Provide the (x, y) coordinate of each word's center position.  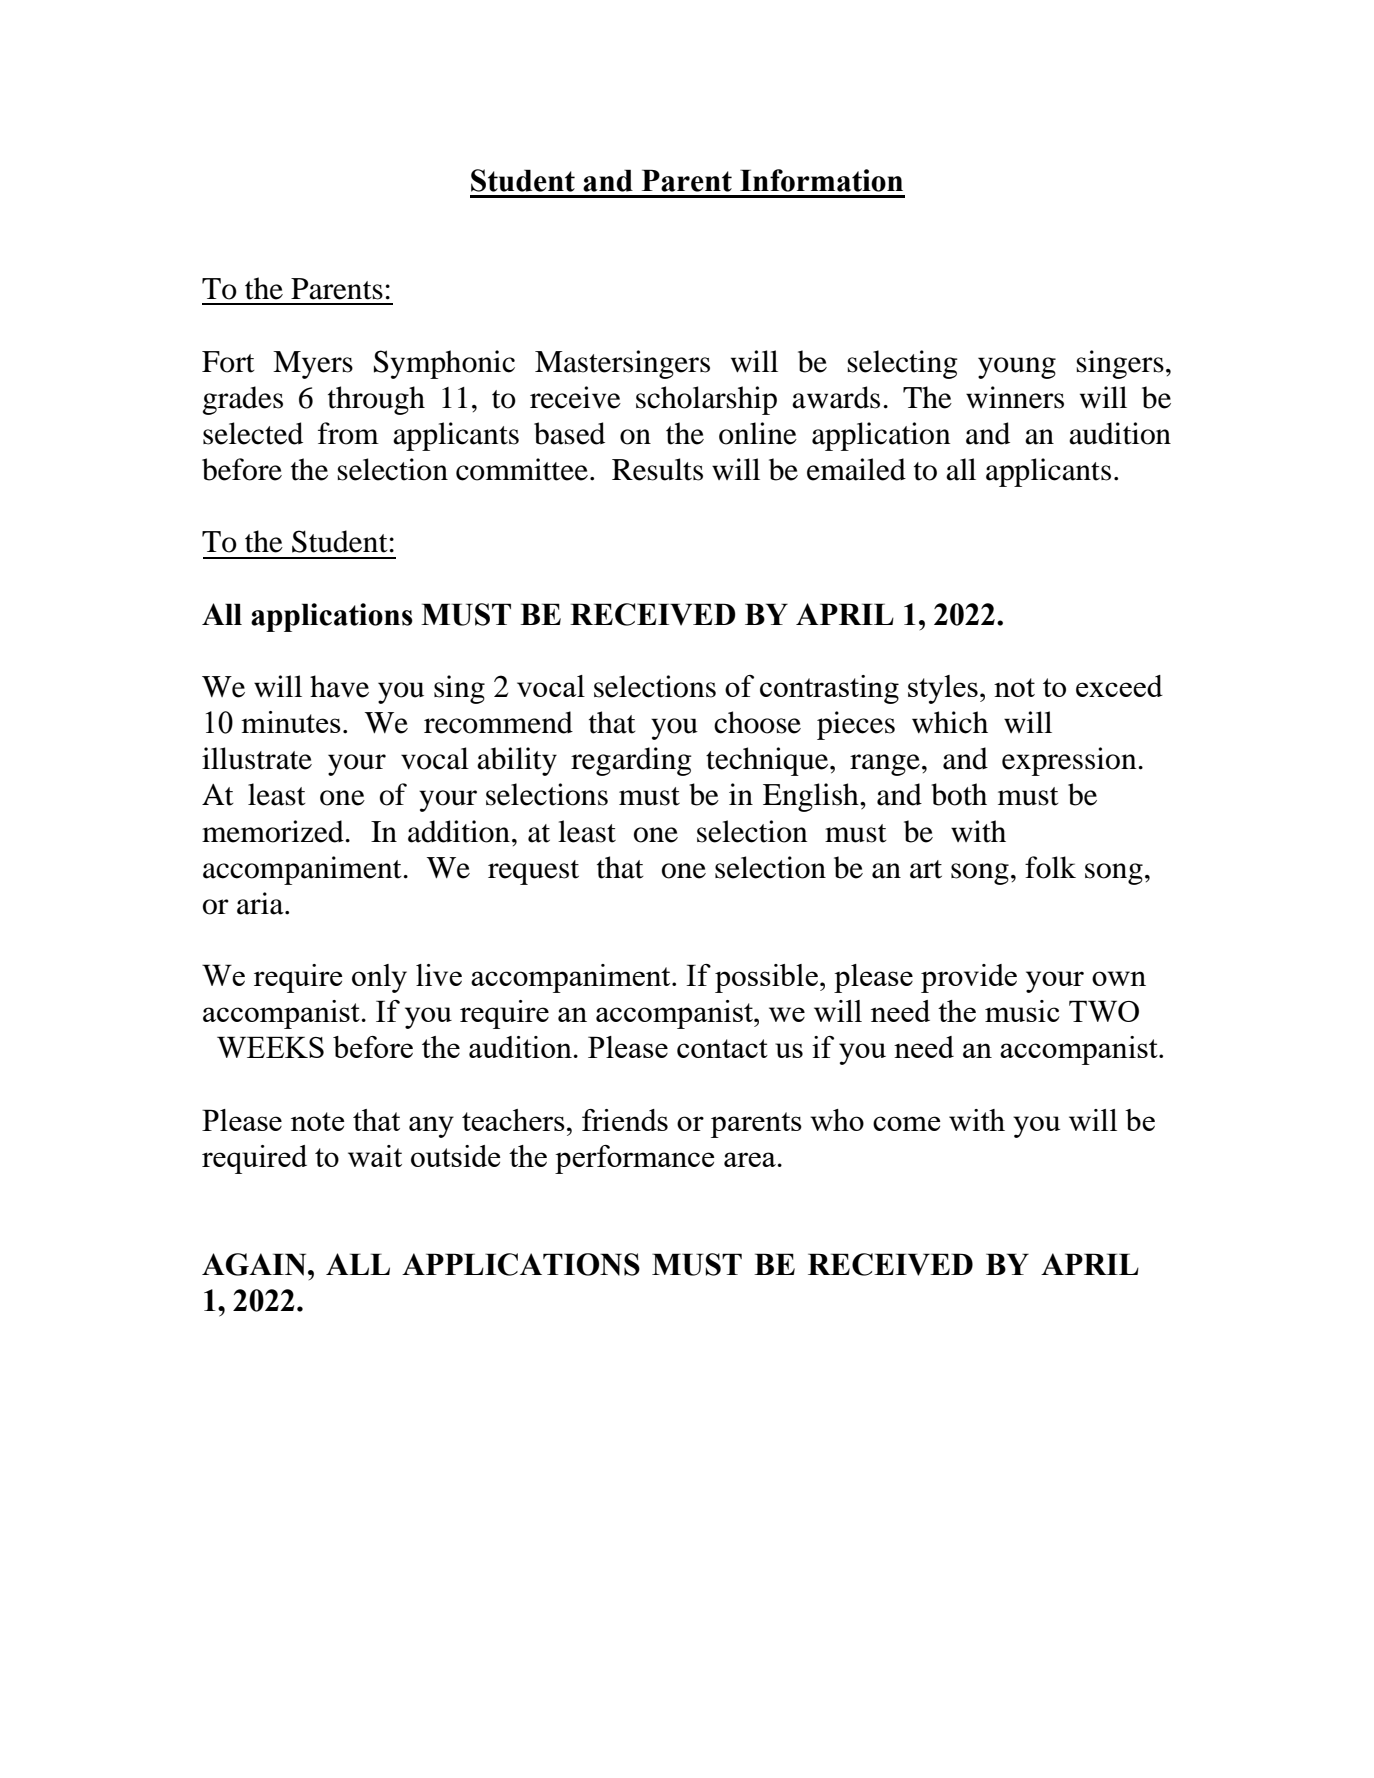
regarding (631, 761)
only (379, 978)
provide (969, 978)
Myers (313, 365)
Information (821, 180)
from (348, 433)
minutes (291, 722)
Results (657, 469)
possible (766, 978)
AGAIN (255, 1264)
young (1017, 368)
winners (1015, 397)
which (950, 722)
